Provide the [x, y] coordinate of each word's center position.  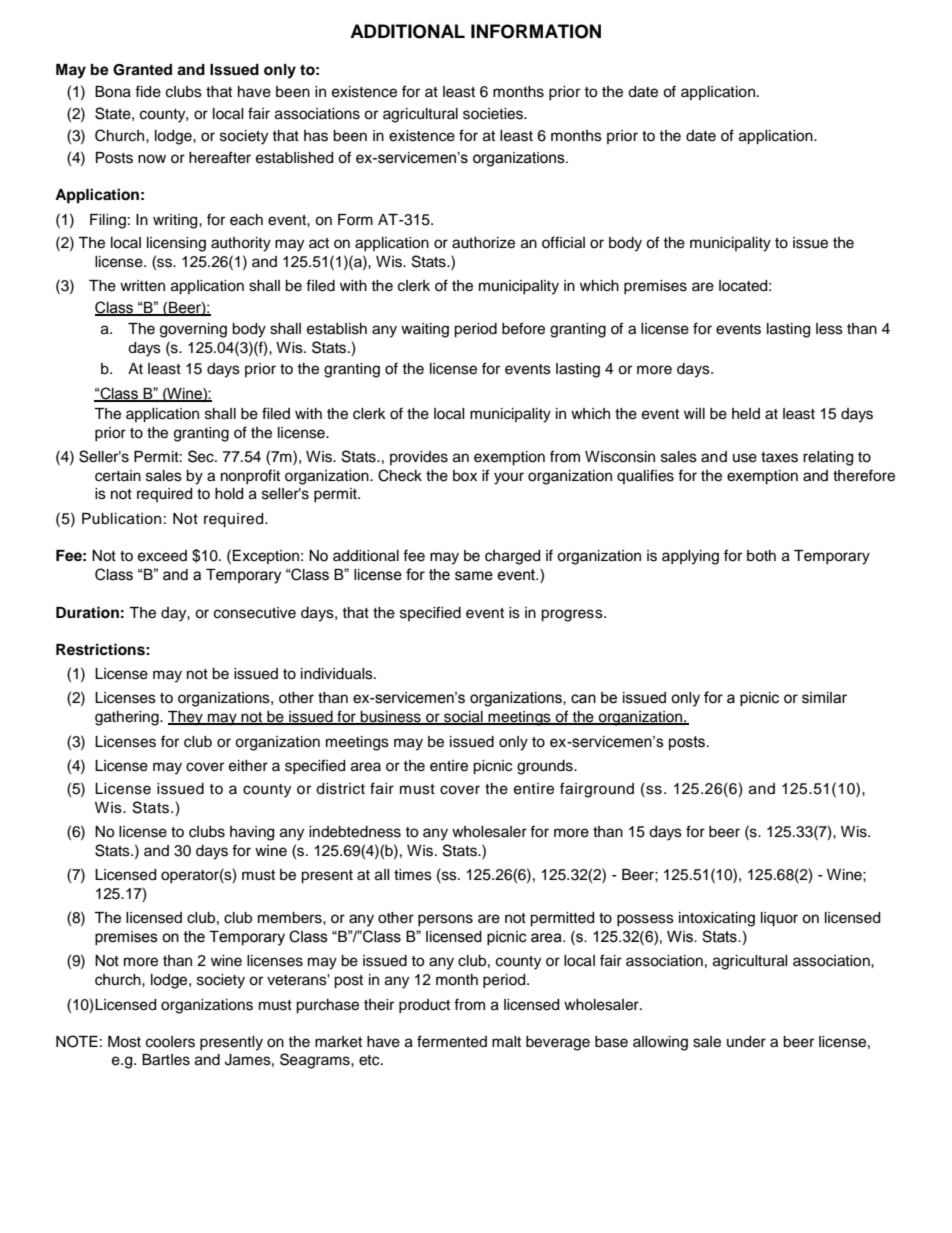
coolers [170, 1042]
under [746, 1042]
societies [494, 114]
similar [824, 698]
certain [118, 476]
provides [419, 458]
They [186, 718]
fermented [452, 1041]
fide [148, 91]
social [463, 717]
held [746, 414]
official [563, 242]
